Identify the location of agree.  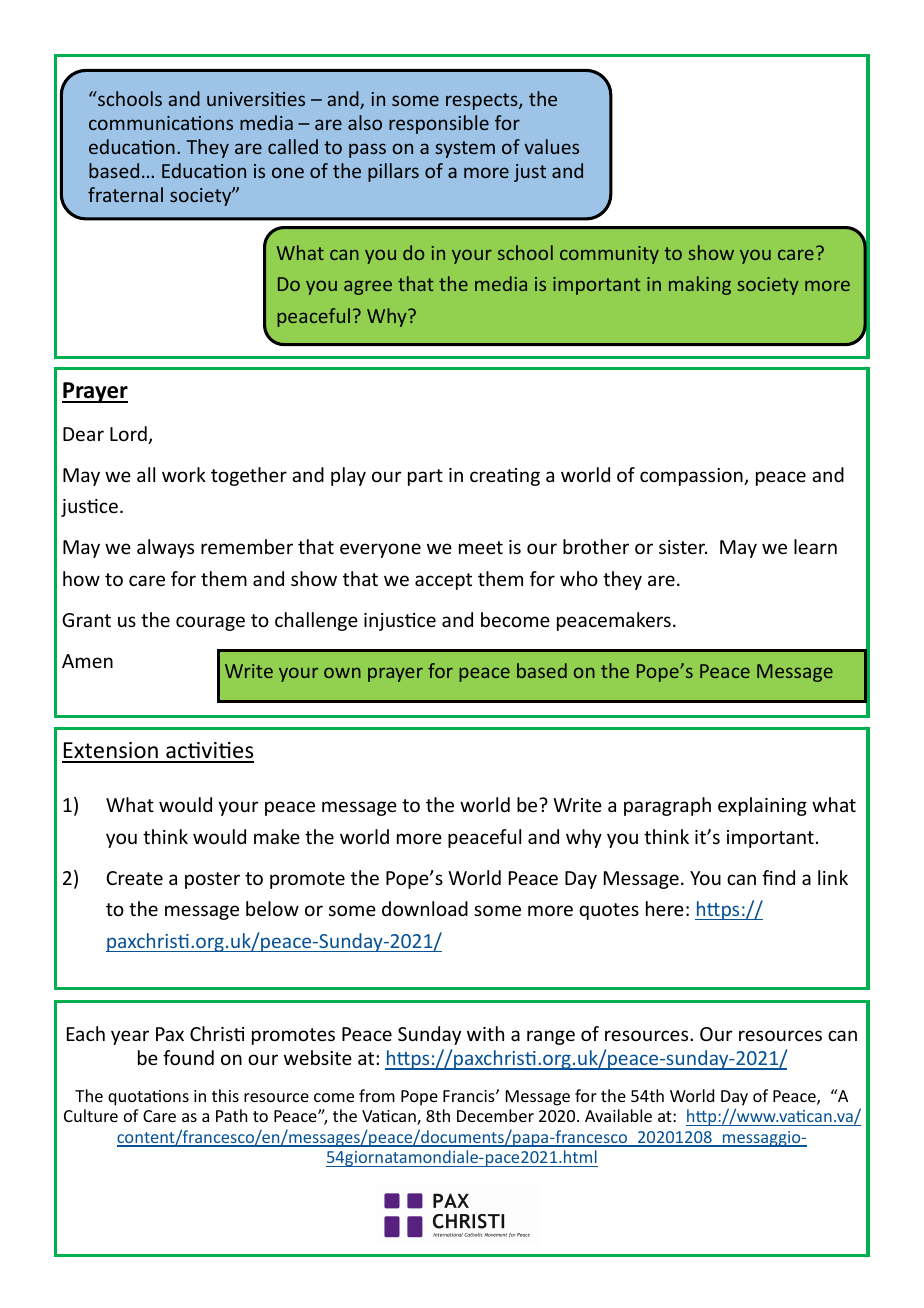
(368, 288).
